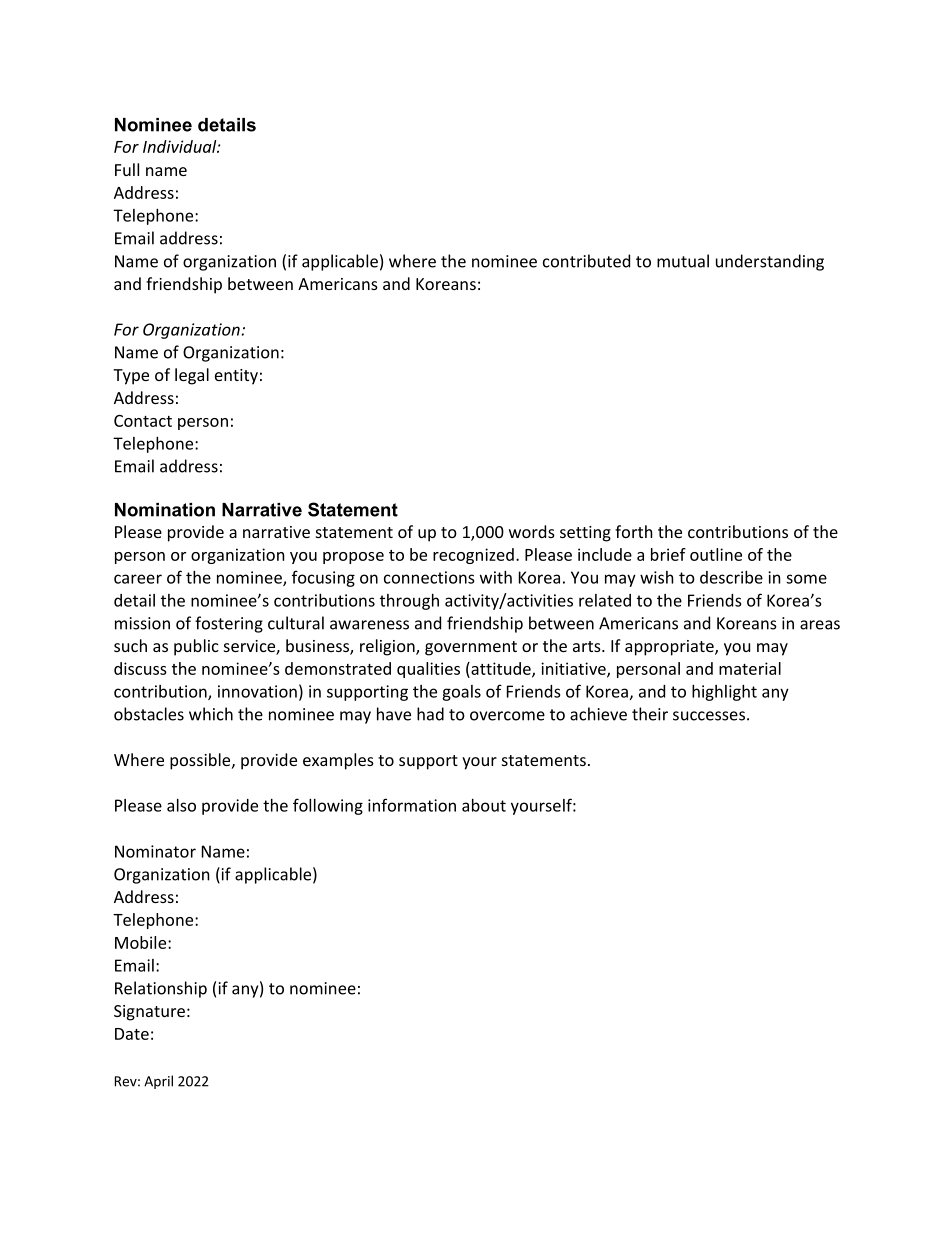 This document has height=1233, width=952. I want to click on April, so click(158, 1082).
